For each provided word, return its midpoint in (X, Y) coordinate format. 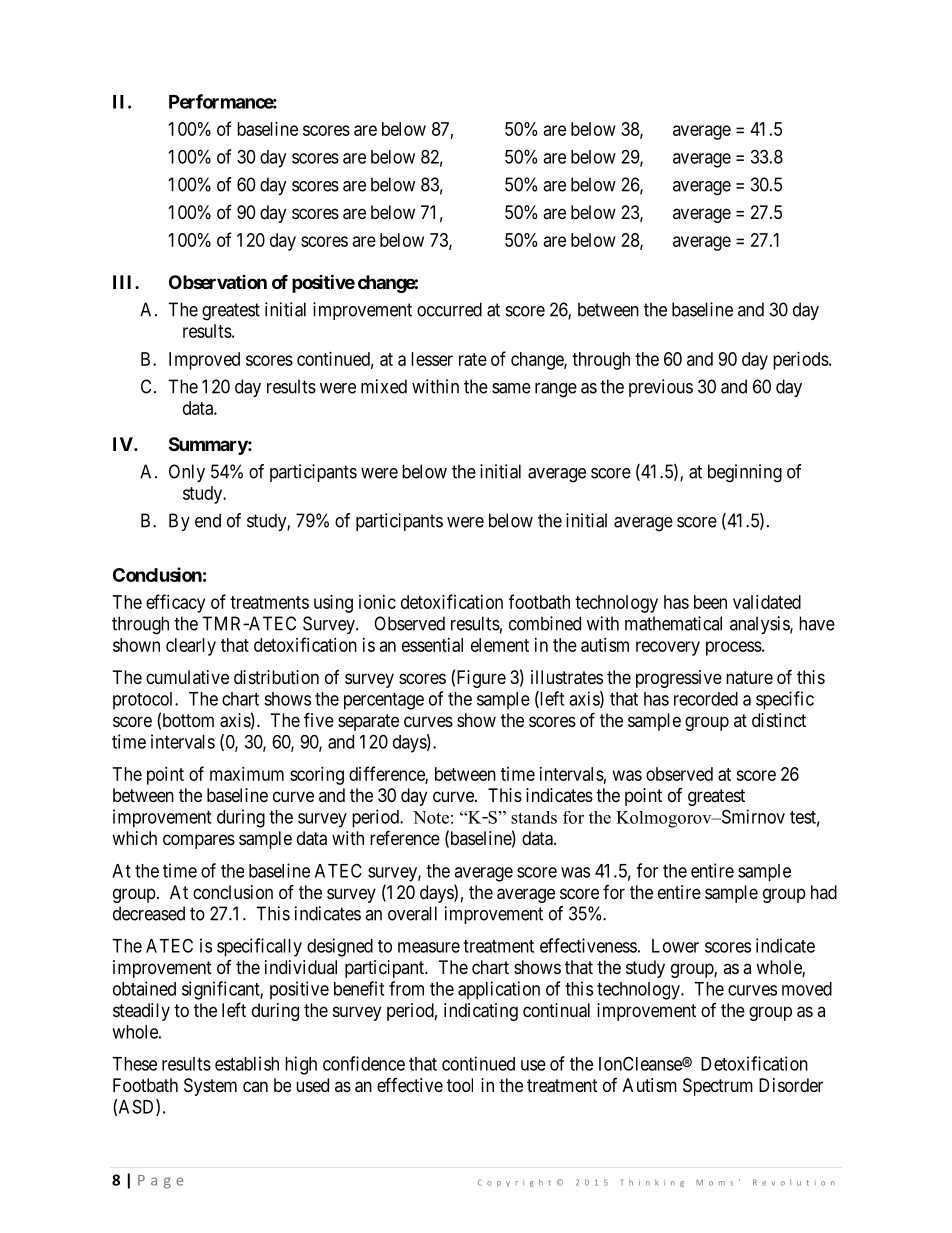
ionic (377, 602)
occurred (449, 309)
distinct (779, 720)
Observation (218, 282)
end (208, 520)
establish (247, 1063)
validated (767, 602)
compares (199, 841)
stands (534, 817)
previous (661, 388)
